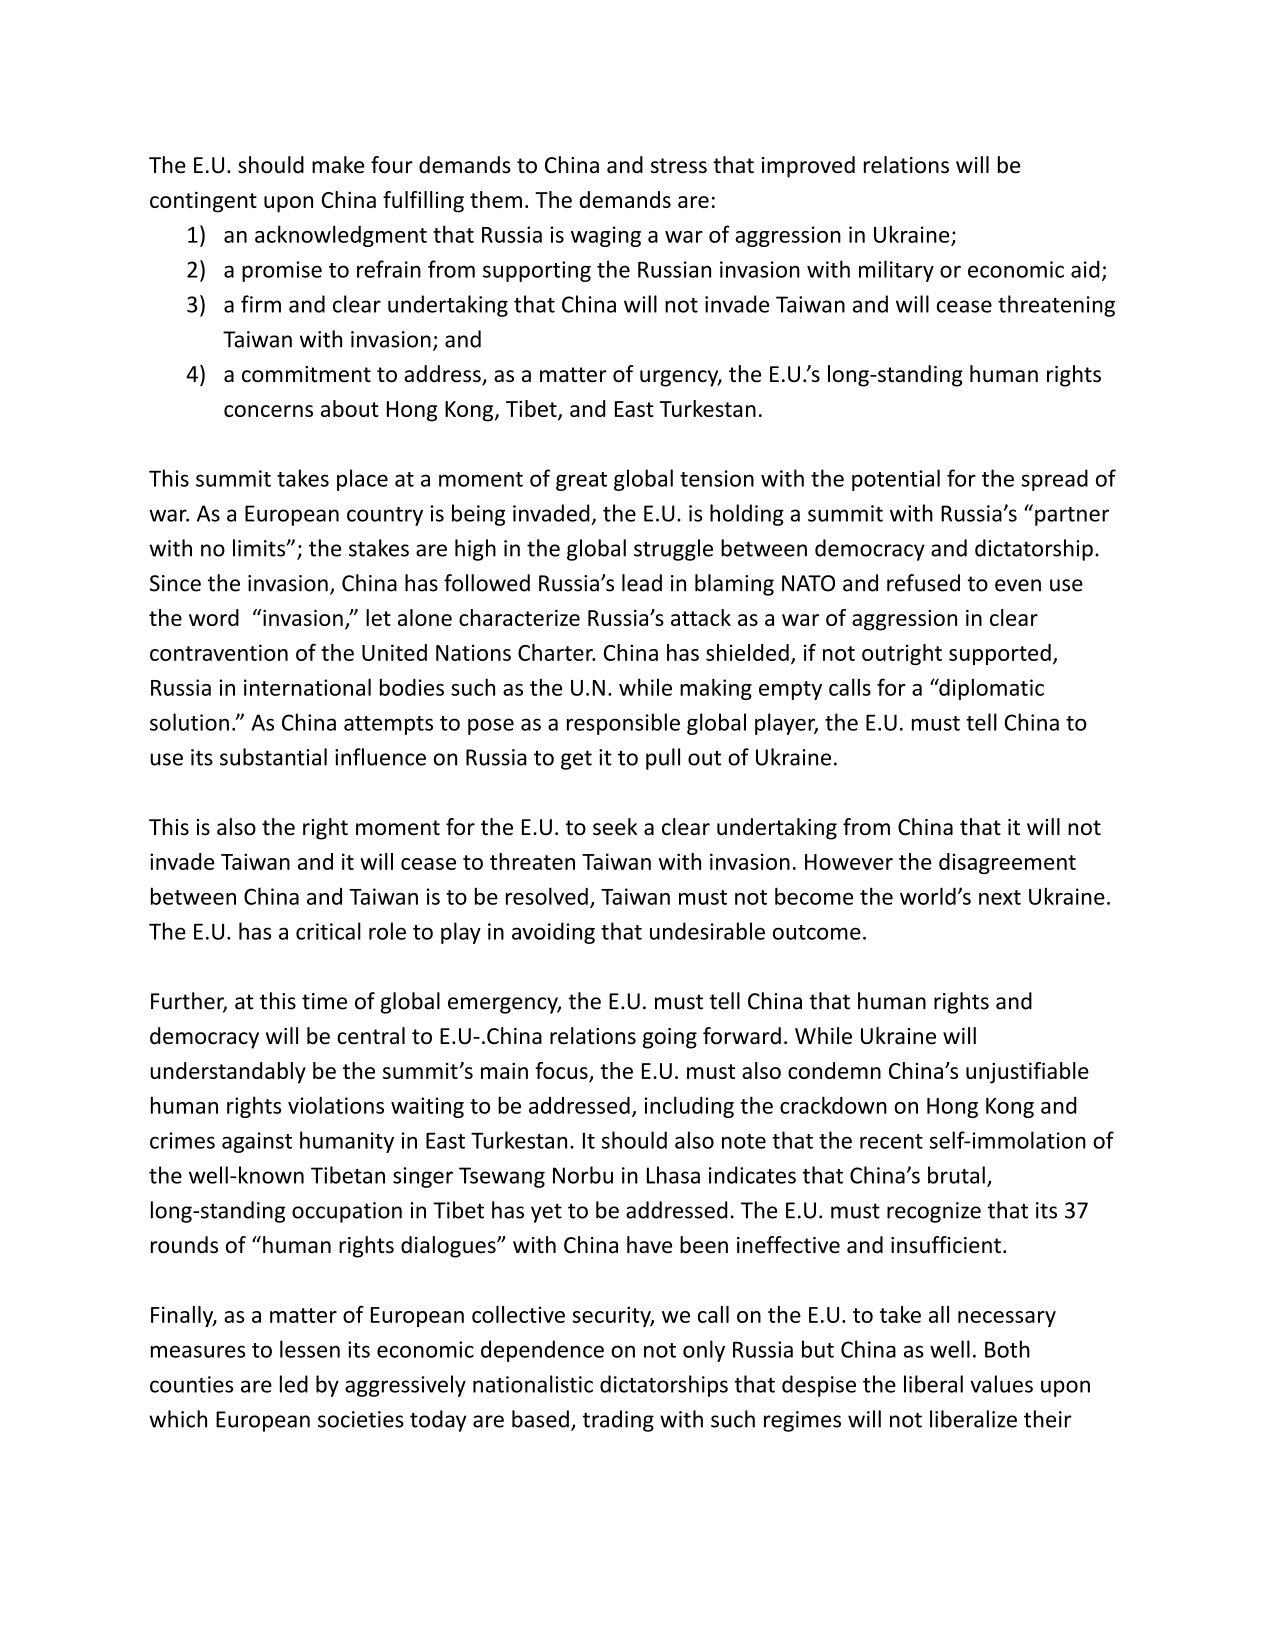 Image resolution: width=1266 pixels, height=1638 pixels. I want to click on spread, so click(1054, 480).
